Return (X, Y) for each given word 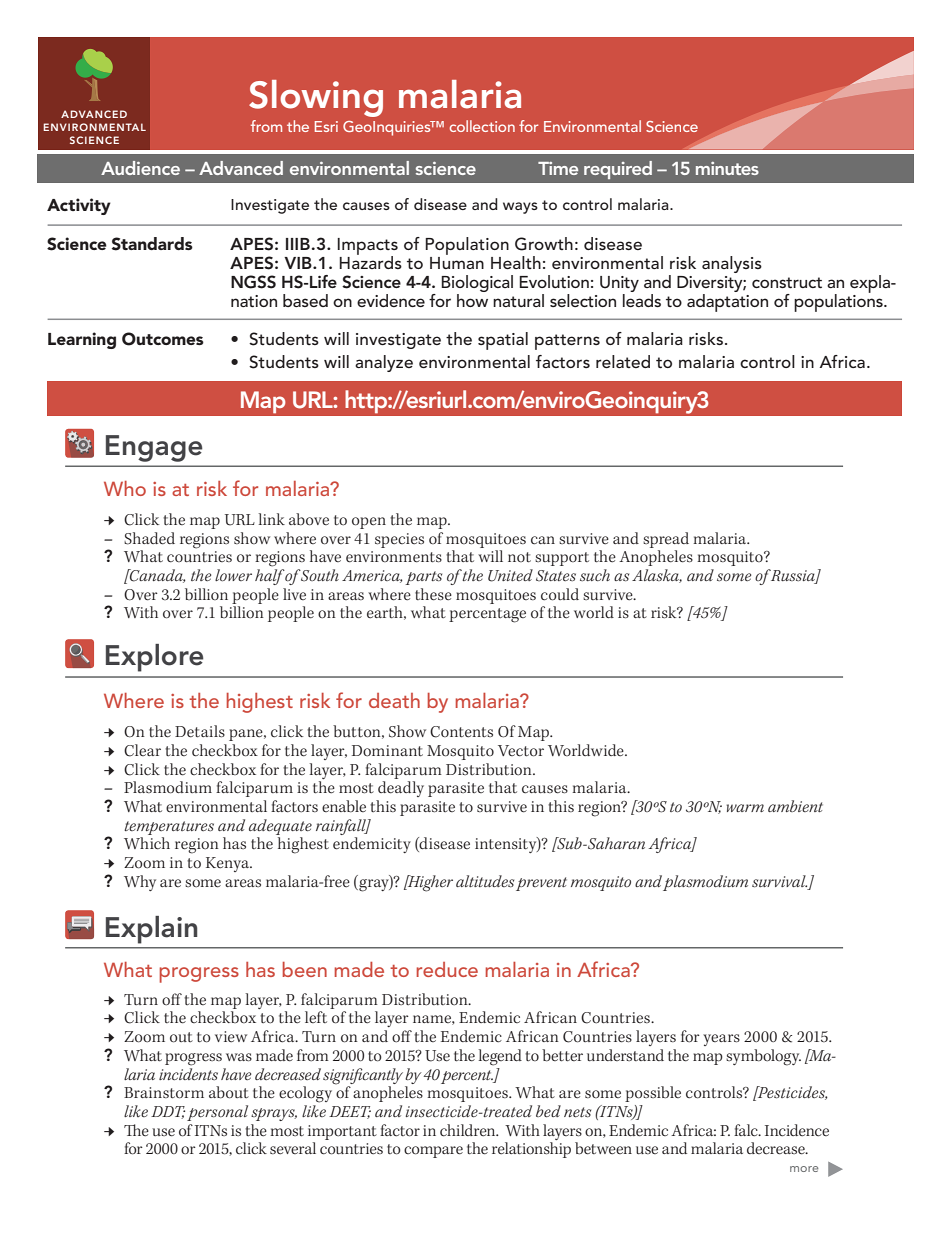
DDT (168, 1112)
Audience (140, 168)
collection (482, 126)
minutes (727, 168)
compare (433, 1152)
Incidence (797, 1130)
